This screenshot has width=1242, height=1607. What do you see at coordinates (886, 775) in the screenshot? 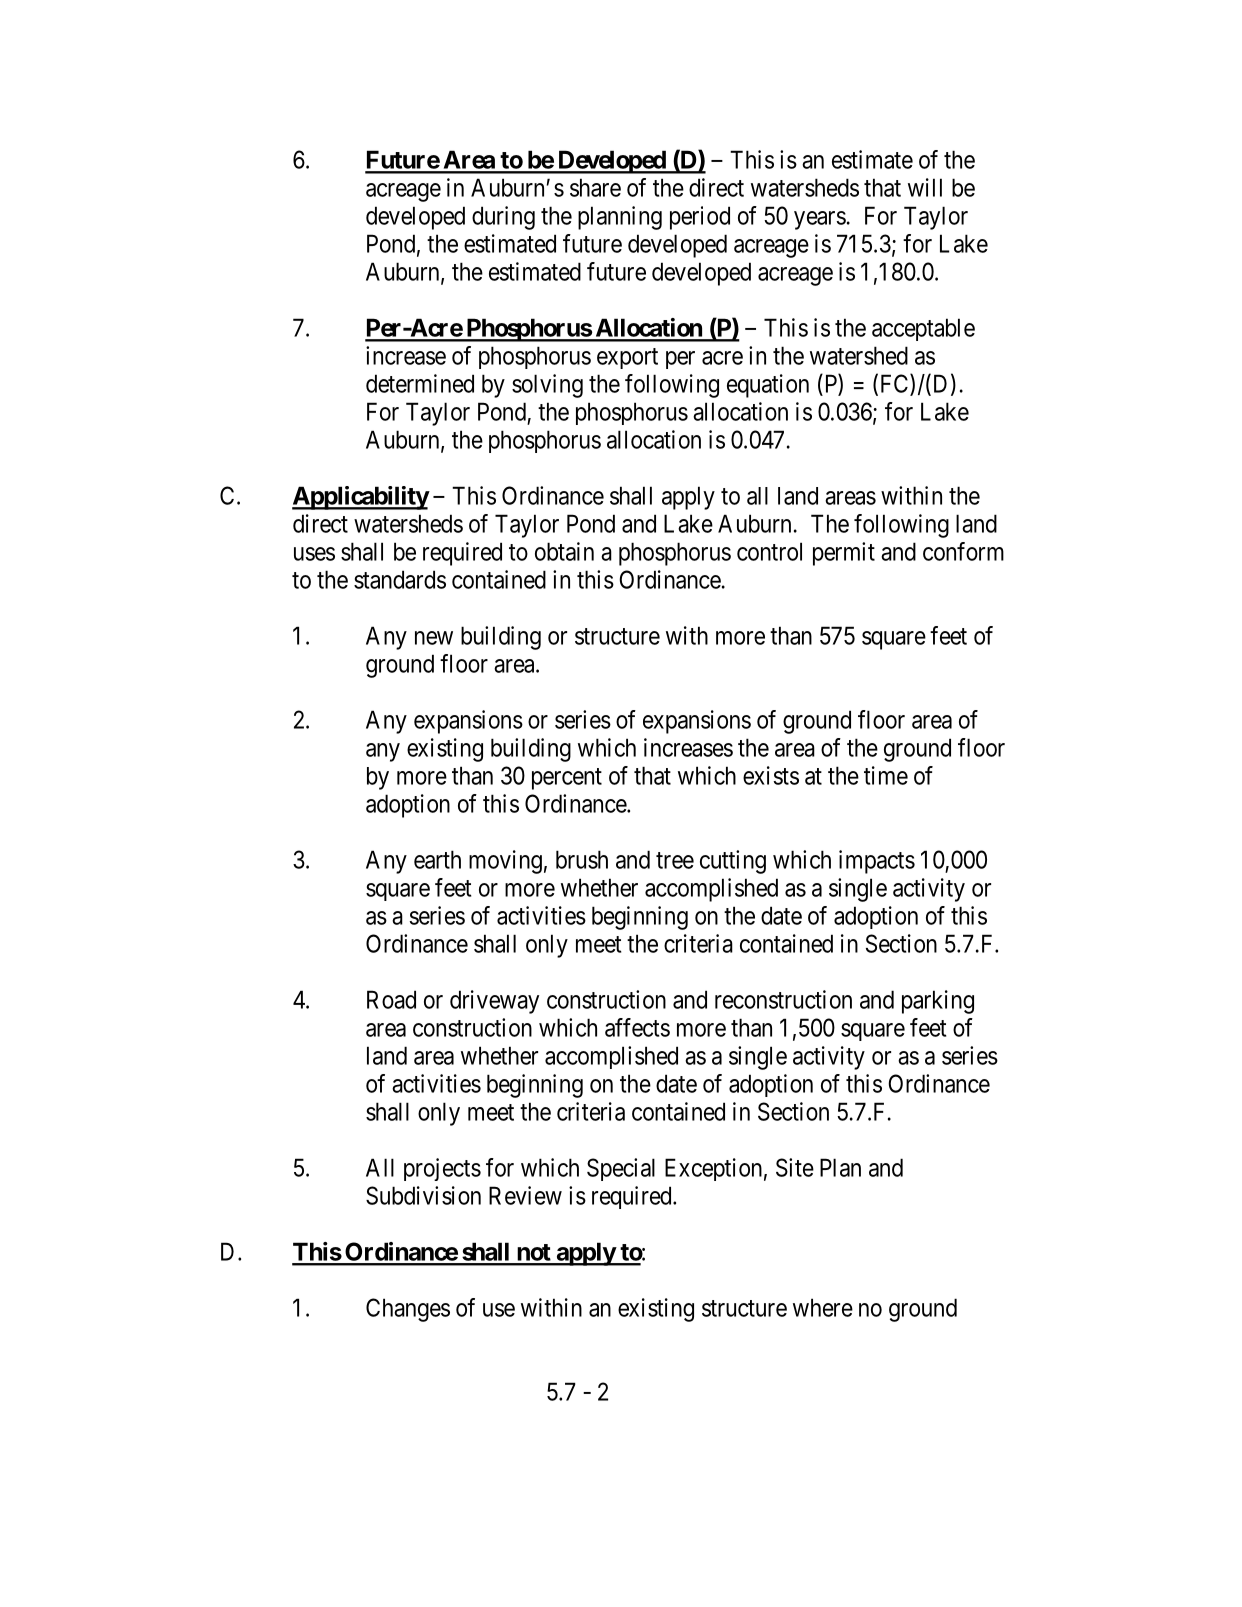
I see `time` at bounding box center [886, 775].
